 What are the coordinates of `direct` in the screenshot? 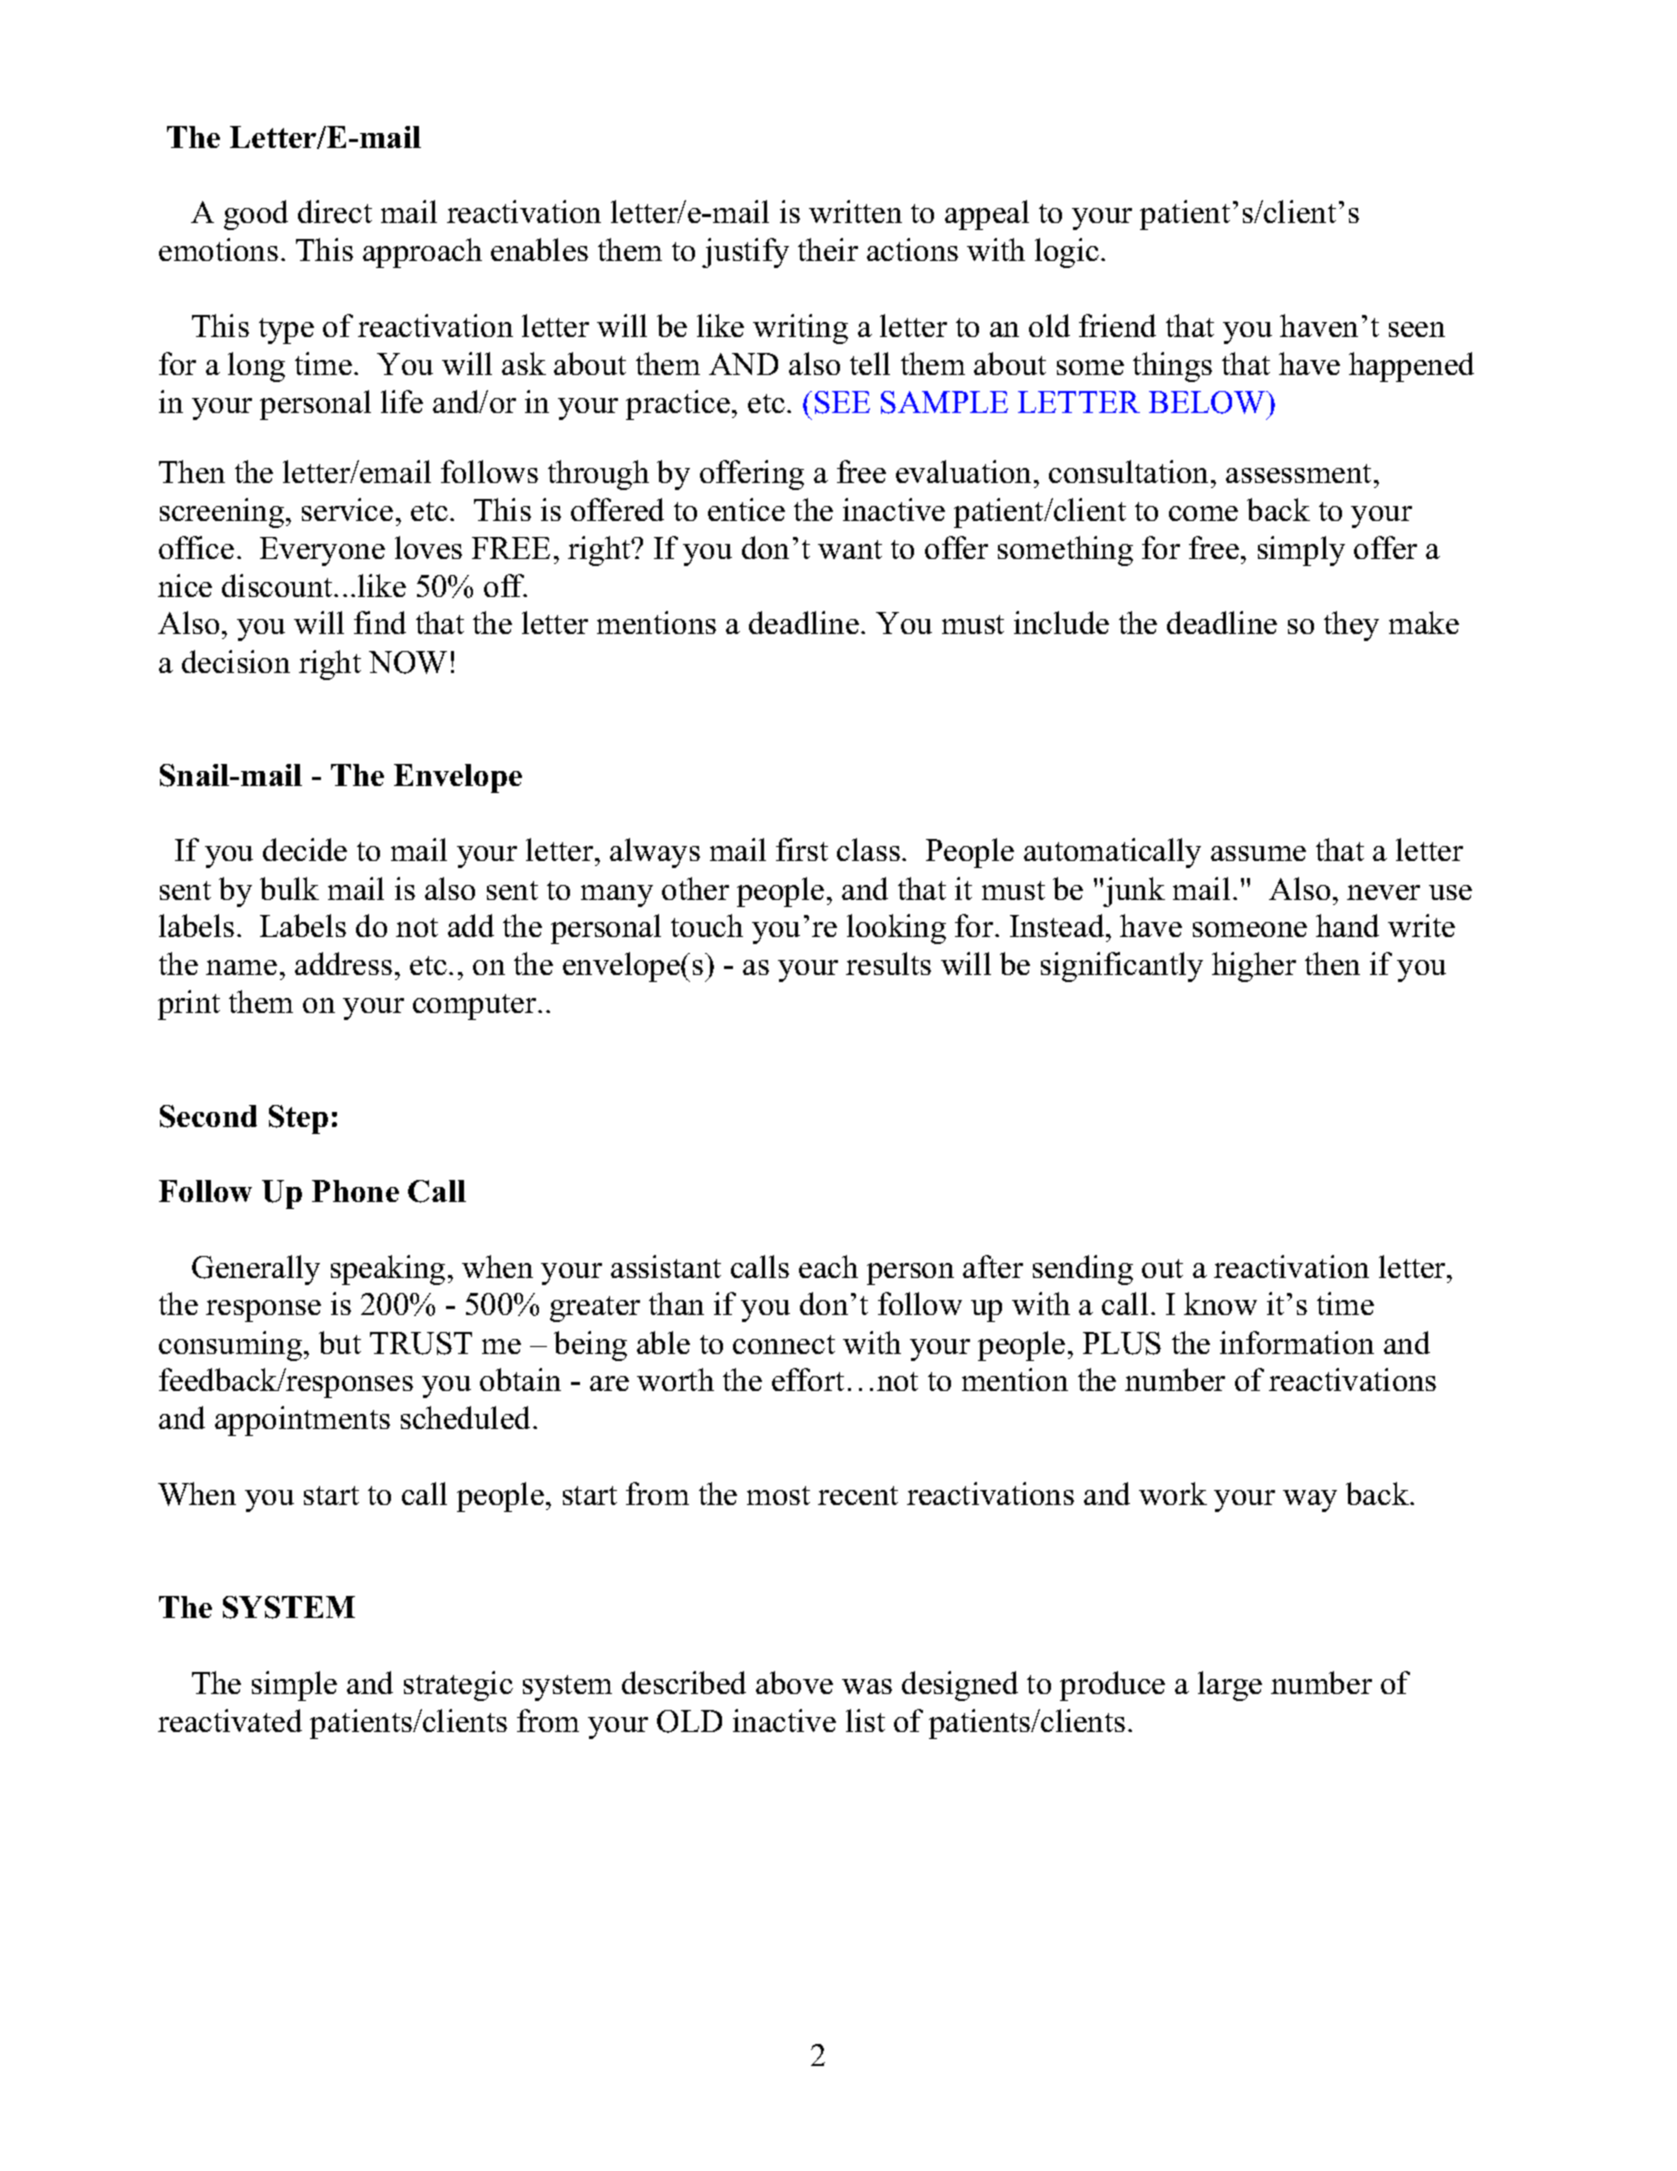 It's located at (335, 211).
